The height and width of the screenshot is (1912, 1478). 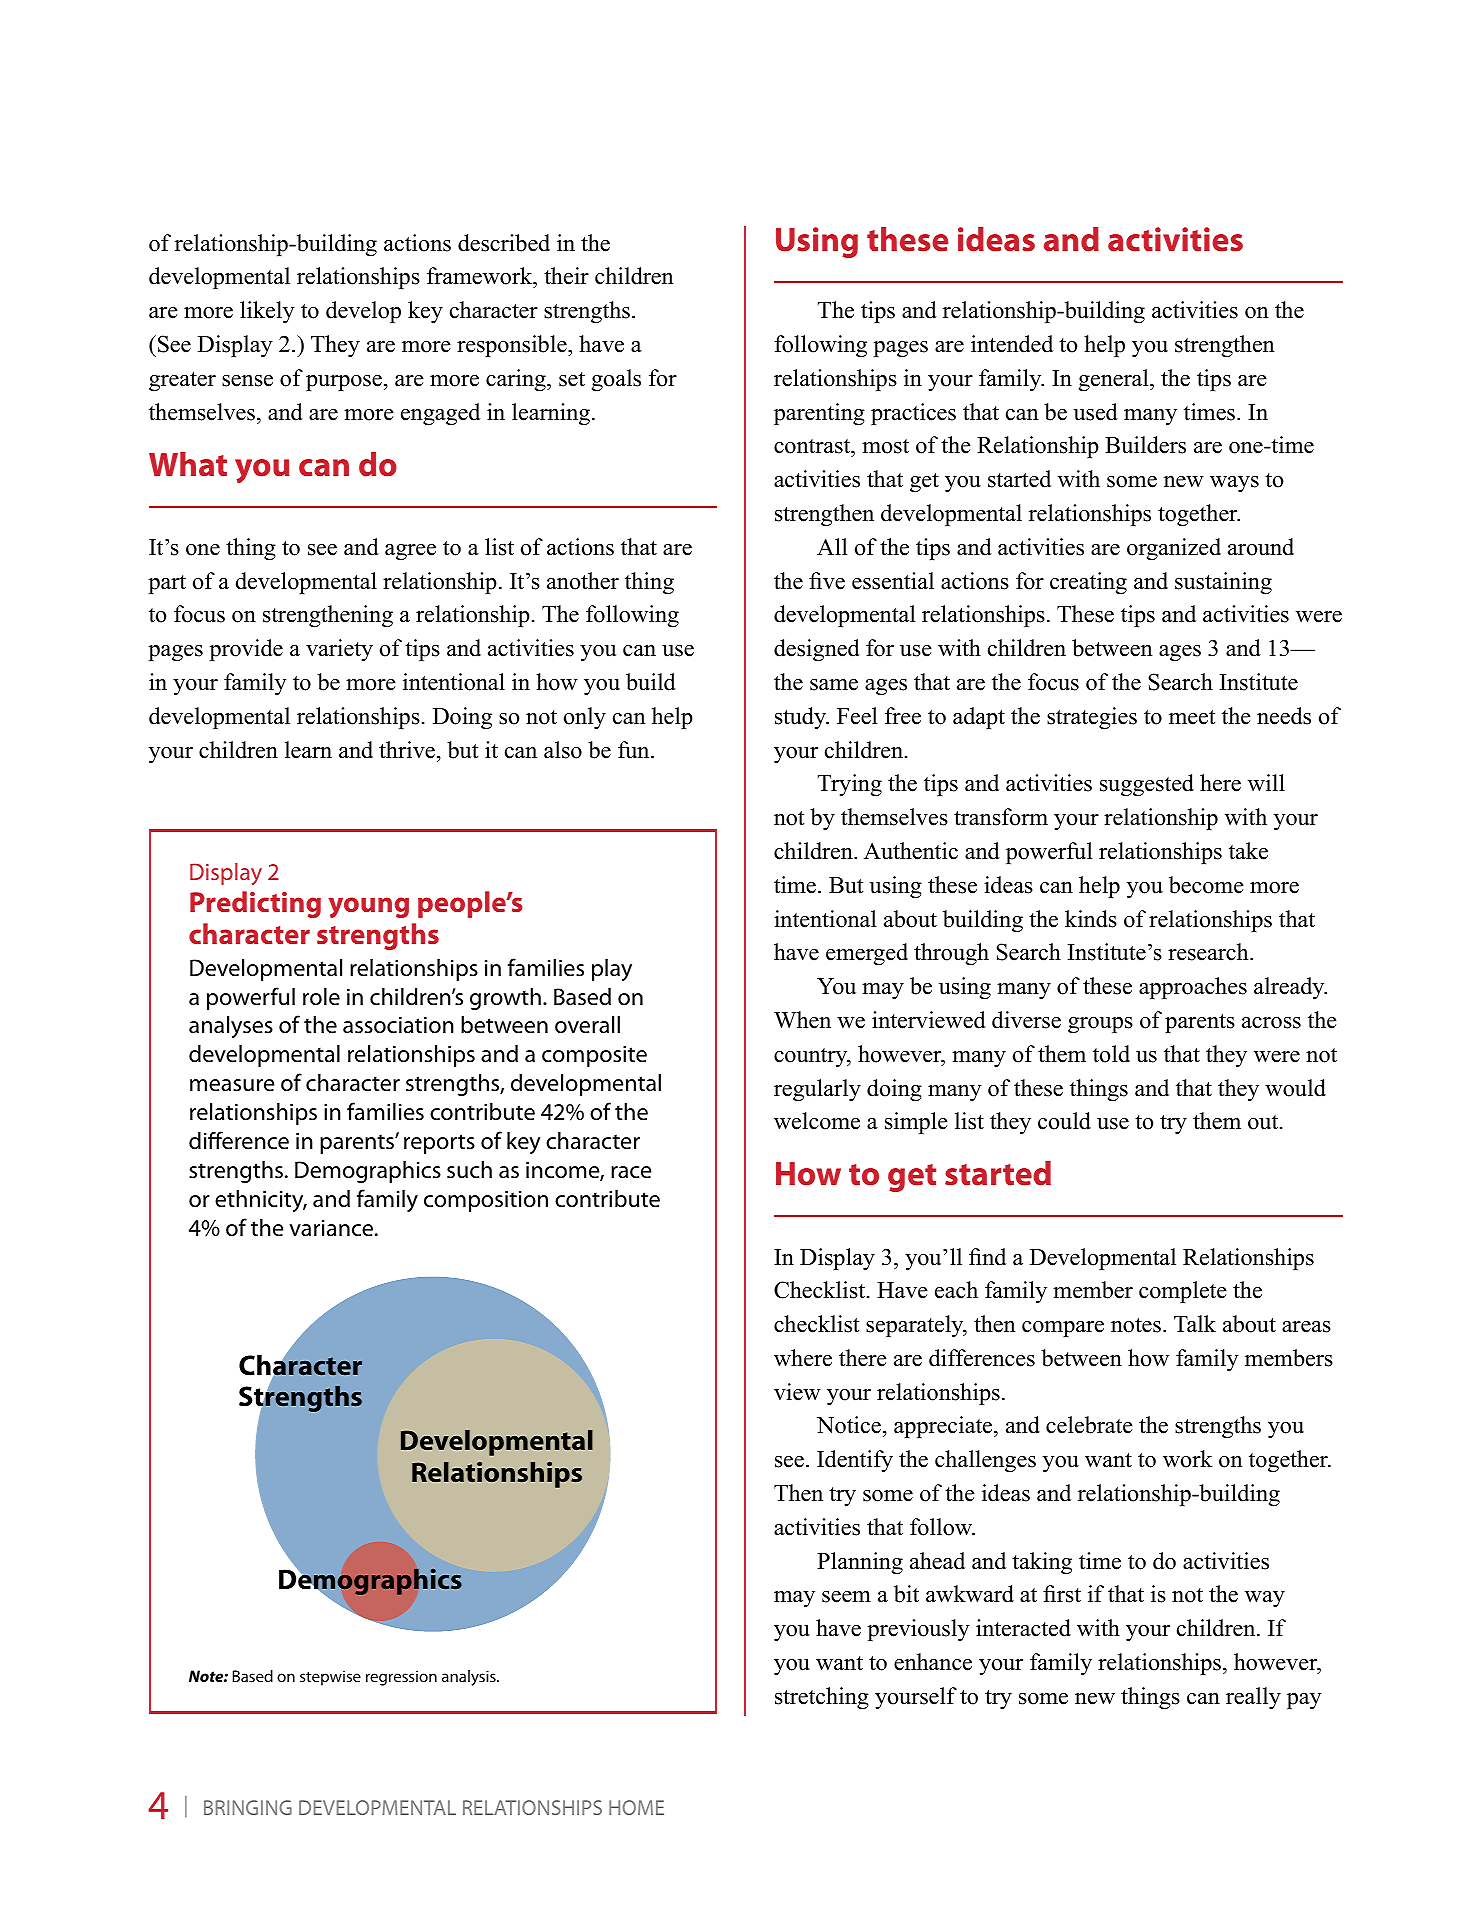 I want to click on BRINGING, so click(x=248, y=1807).
